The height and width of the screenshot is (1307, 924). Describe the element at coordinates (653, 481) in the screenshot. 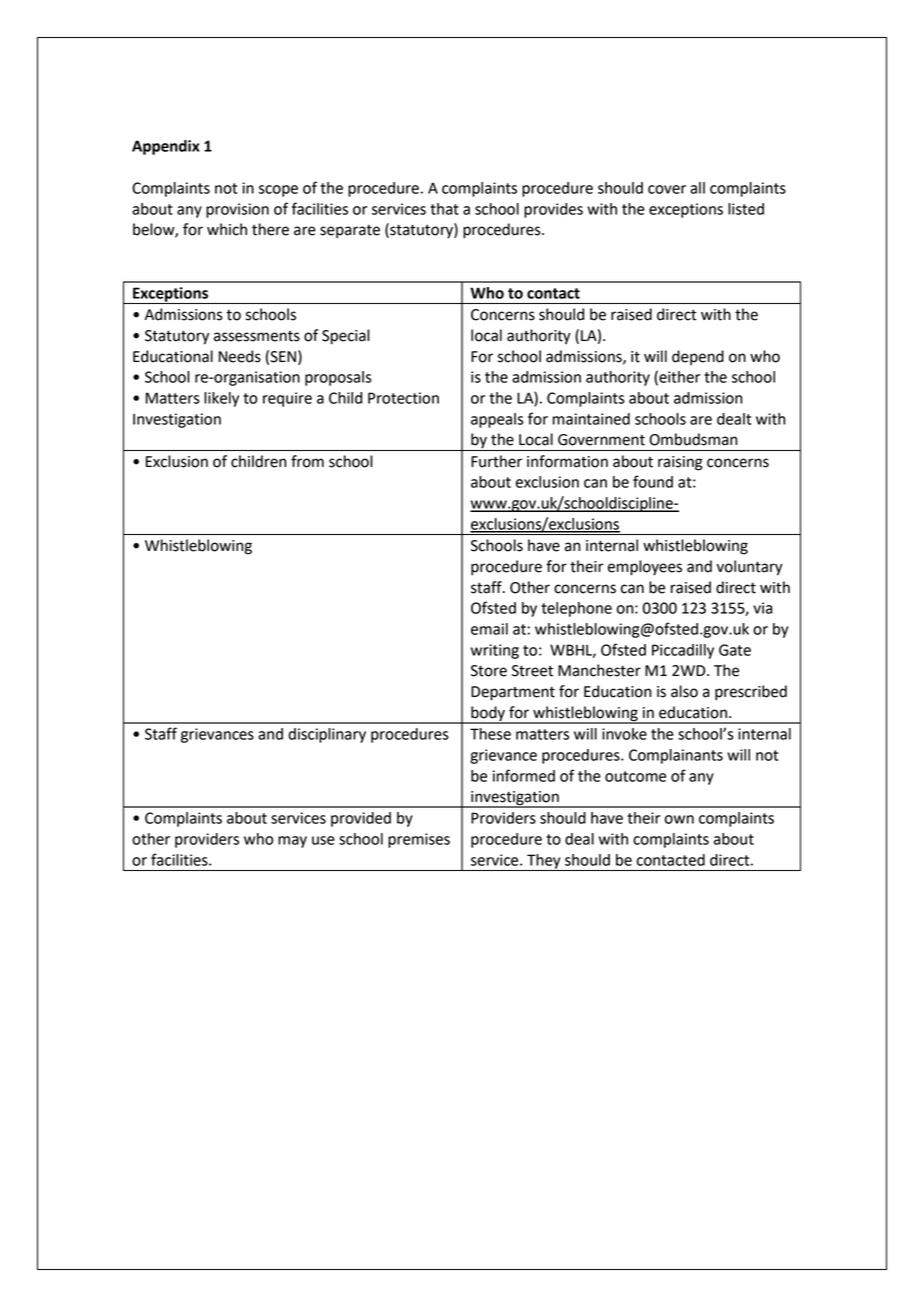

I see `found` at that location.
